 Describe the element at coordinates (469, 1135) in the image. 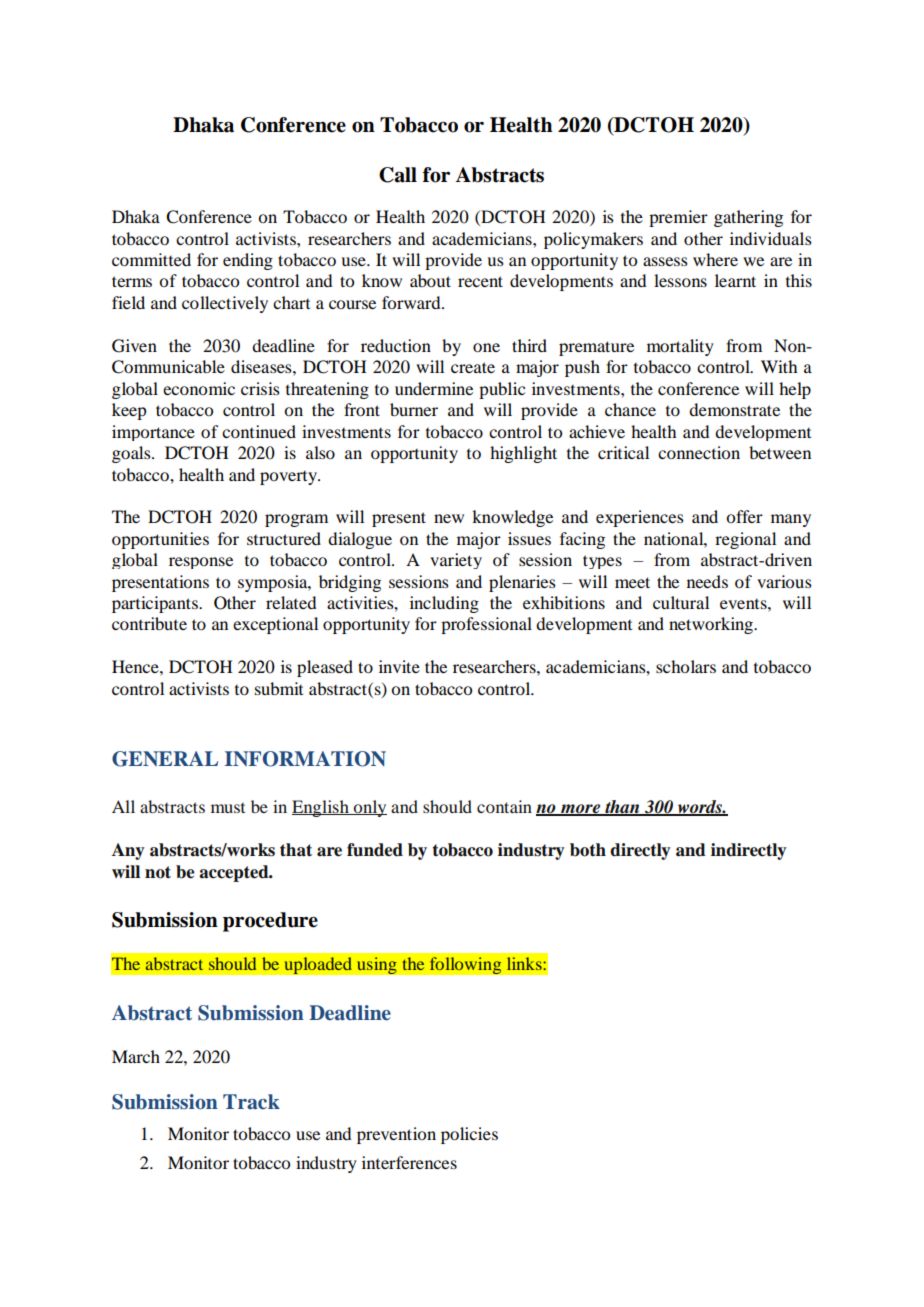

I see `policies` at that location.
